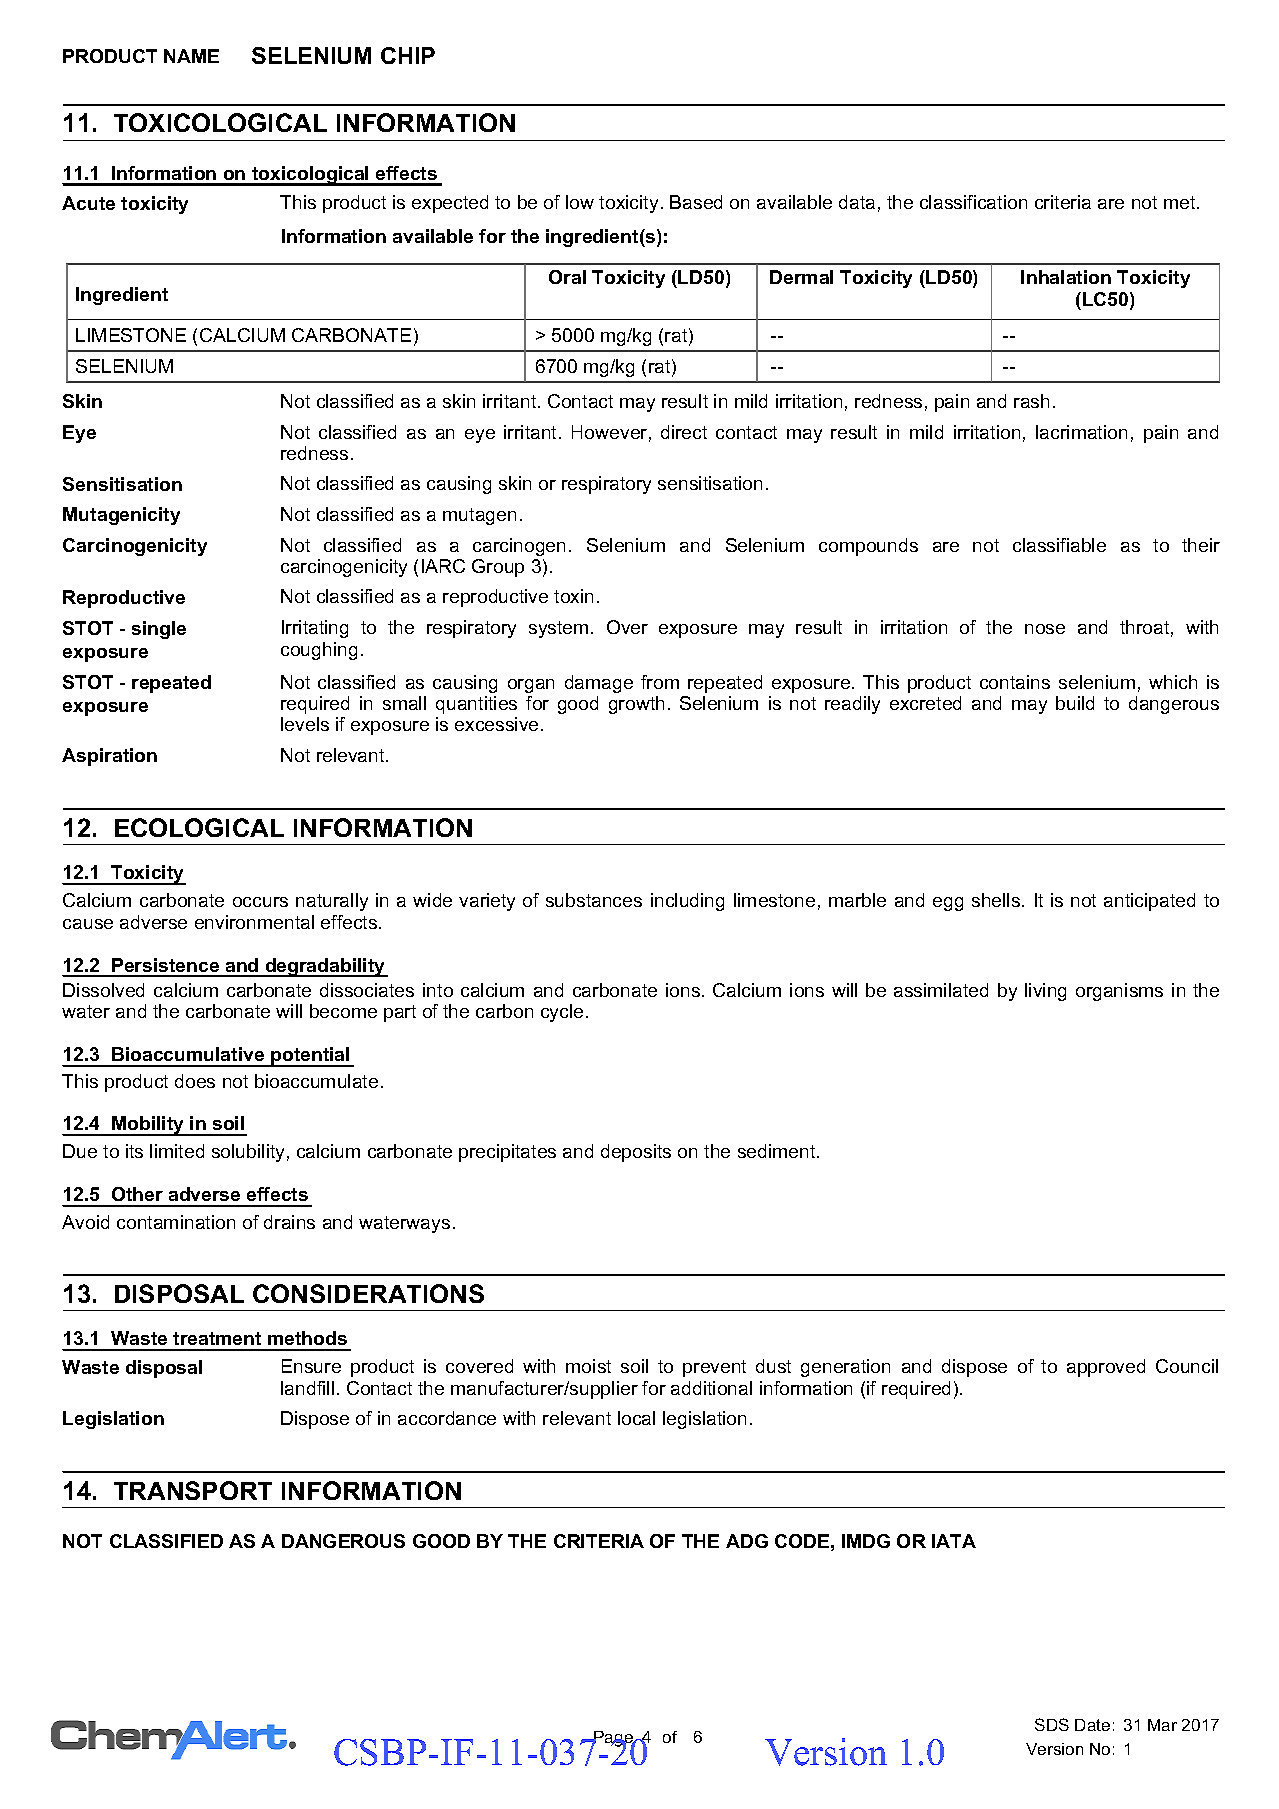 The height and width of the image is (1809, 1279). I want to click on Based, so click(696, 202).
